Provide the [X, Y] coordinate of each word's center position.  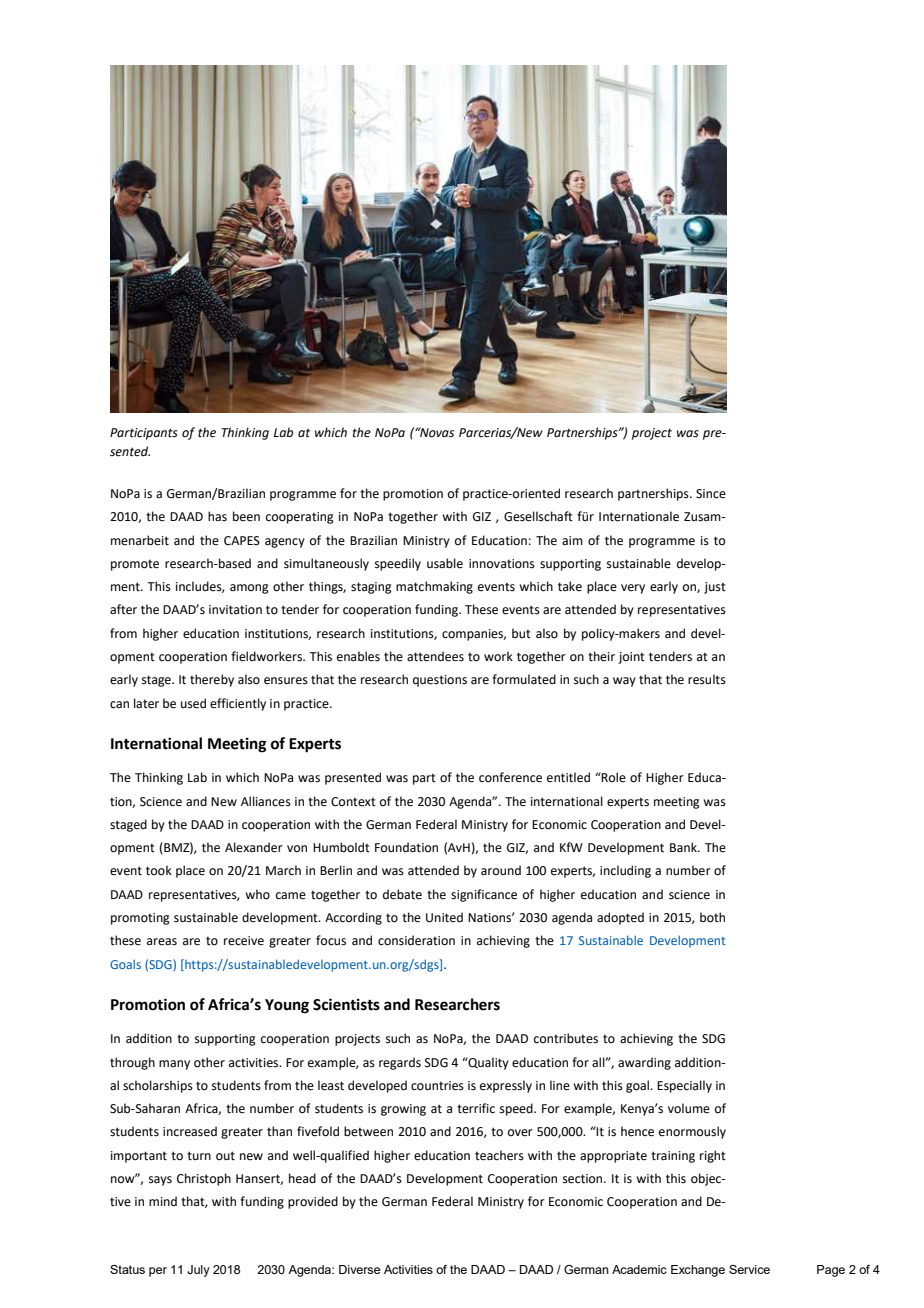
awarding [644, 1063]
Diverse [359, 1269]
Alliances [266, 801]
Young [287, 1006]
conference [510, 777]
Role [613, 777]
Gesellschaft [538, 516]
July [198, 1271]
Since [711, 494]
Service [749, 1269]
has [217, 516]
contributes [566, 1038]
